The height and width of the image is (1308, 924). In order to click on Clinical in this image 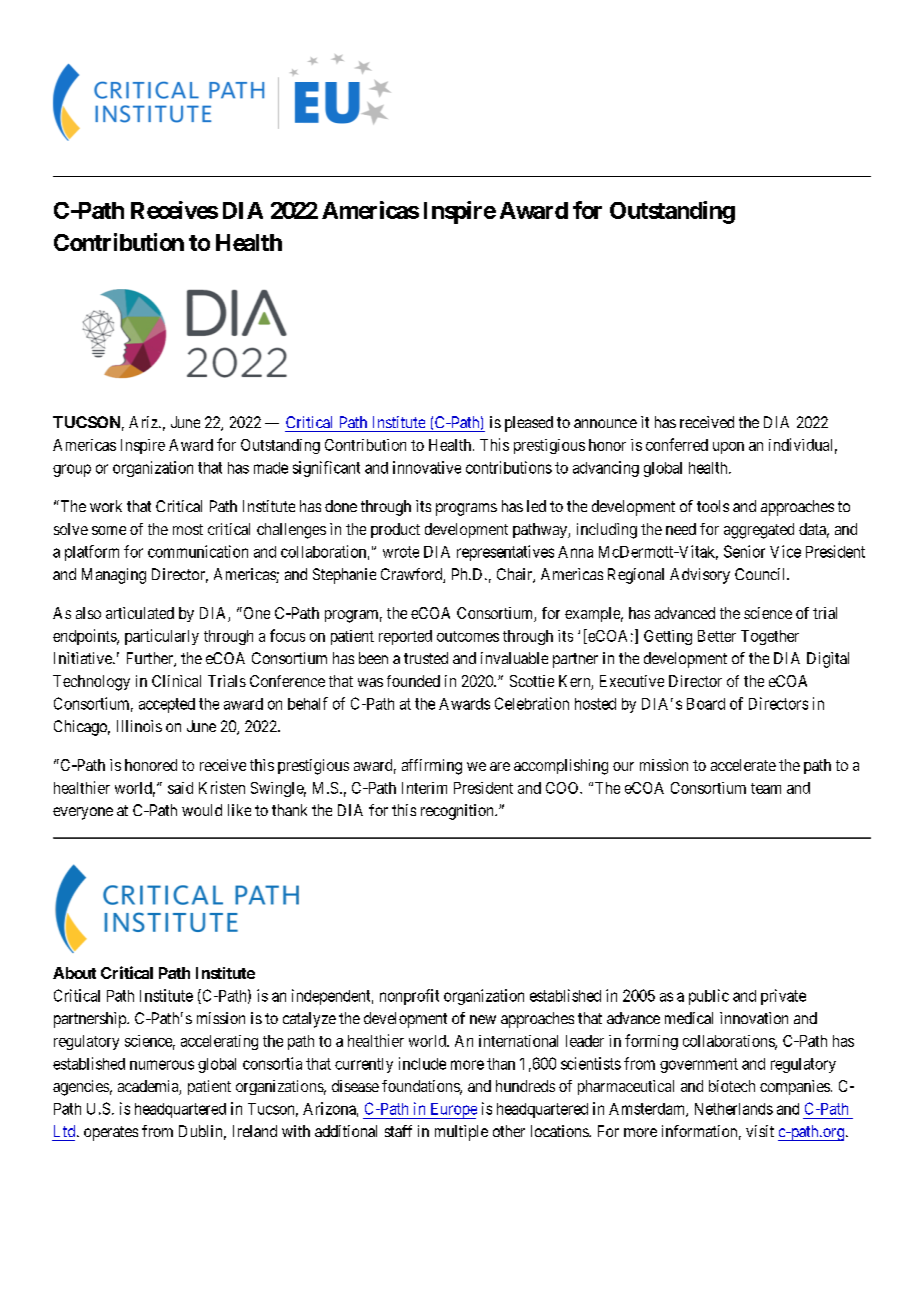, I will do `click(176, 681)`.
